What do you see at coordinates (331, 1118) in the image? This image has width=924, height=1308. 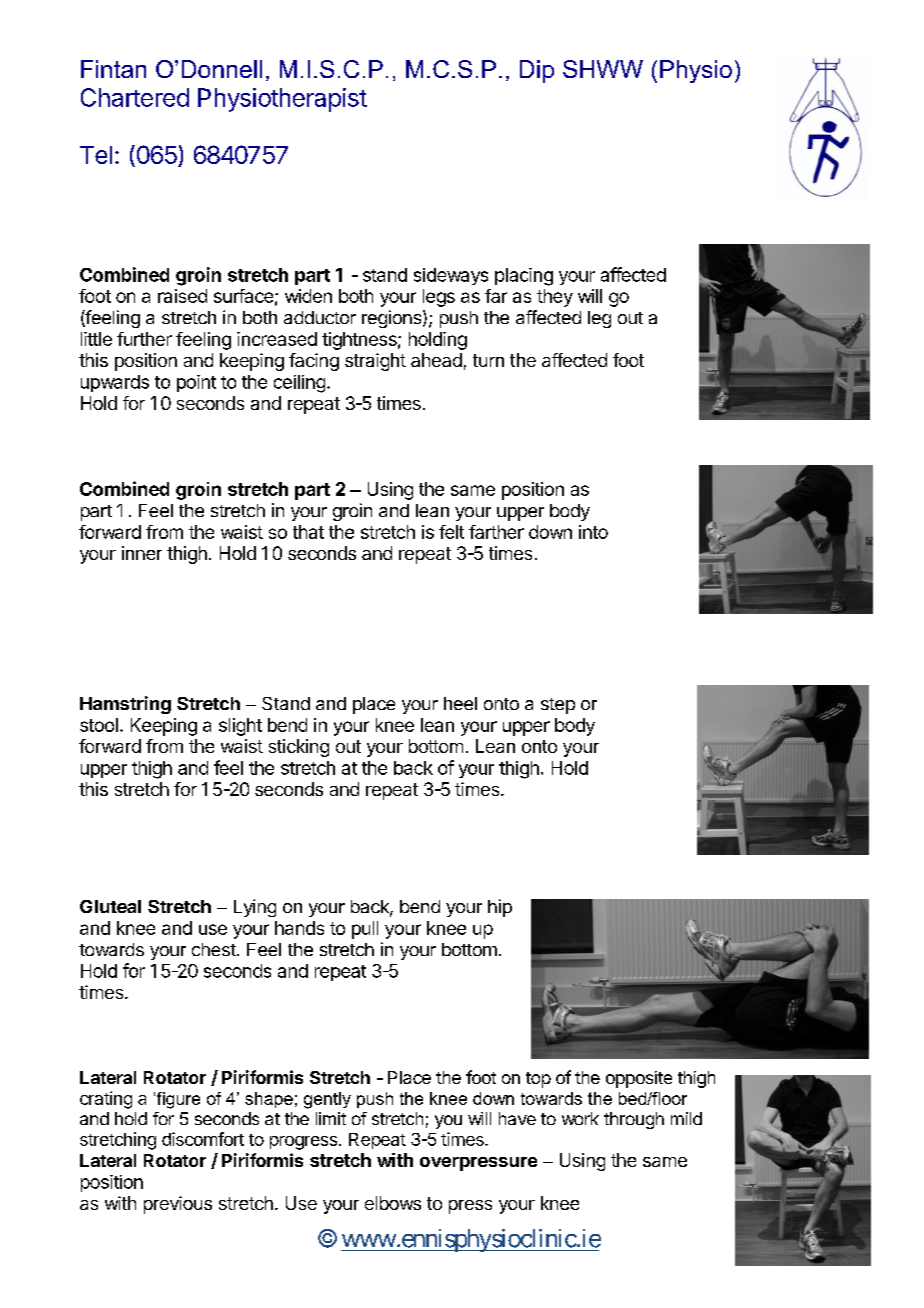 I see `limit` at bounding box center [331, 1118].
